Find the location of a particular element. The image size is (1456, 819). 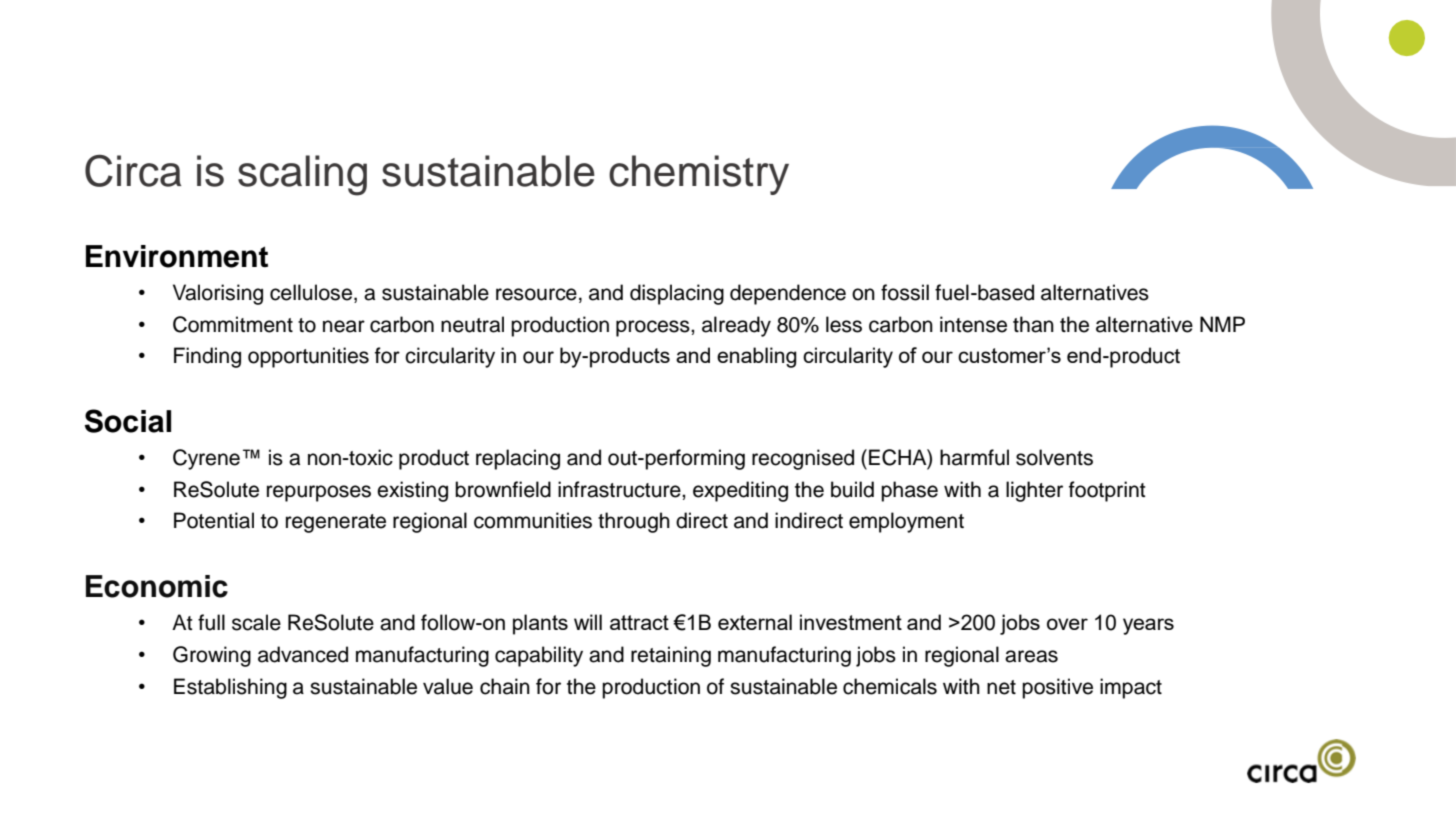

replacing is located at coordinates (518, 459).
